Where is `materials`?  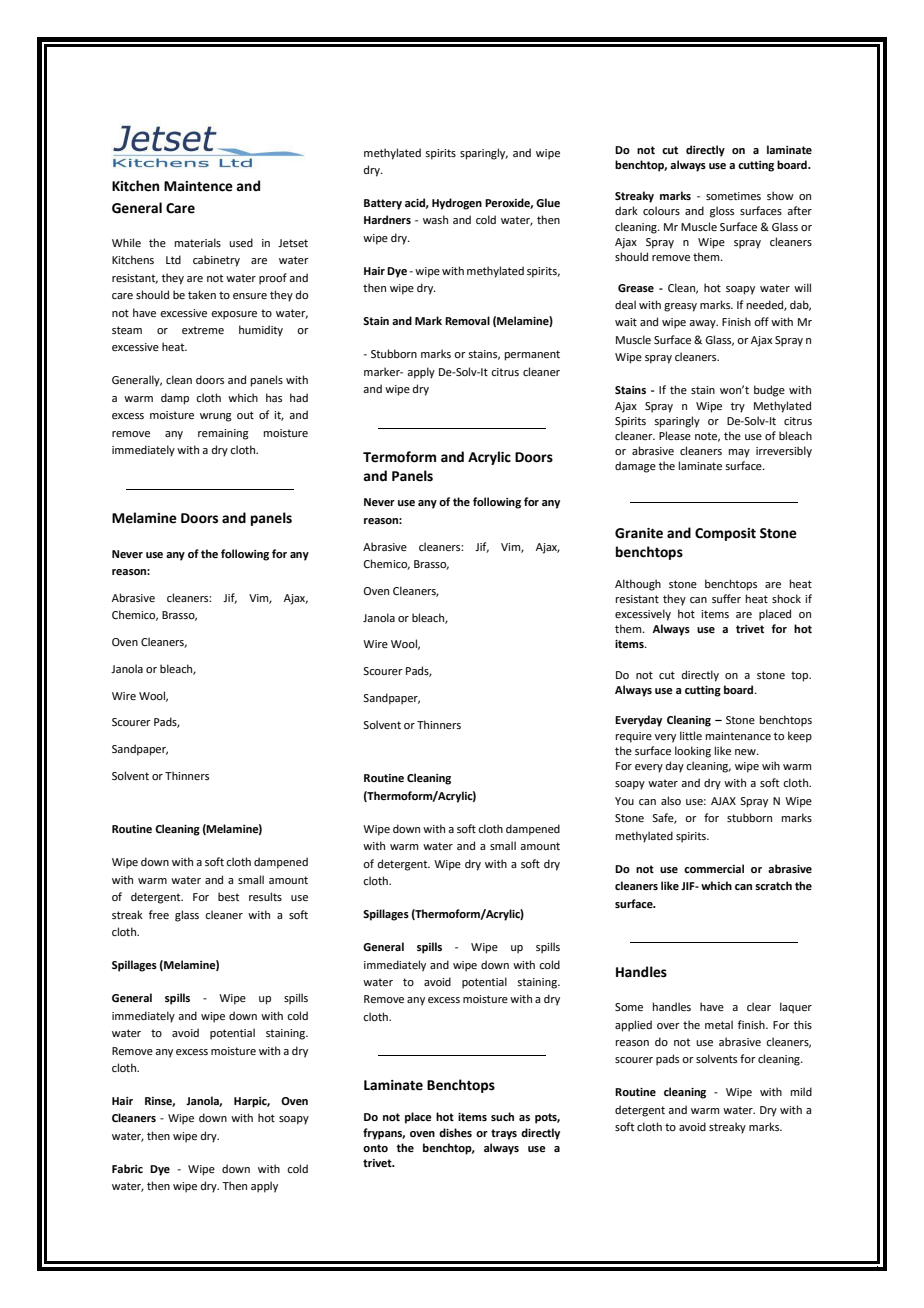
materials is located at coordinates (198, 242).
